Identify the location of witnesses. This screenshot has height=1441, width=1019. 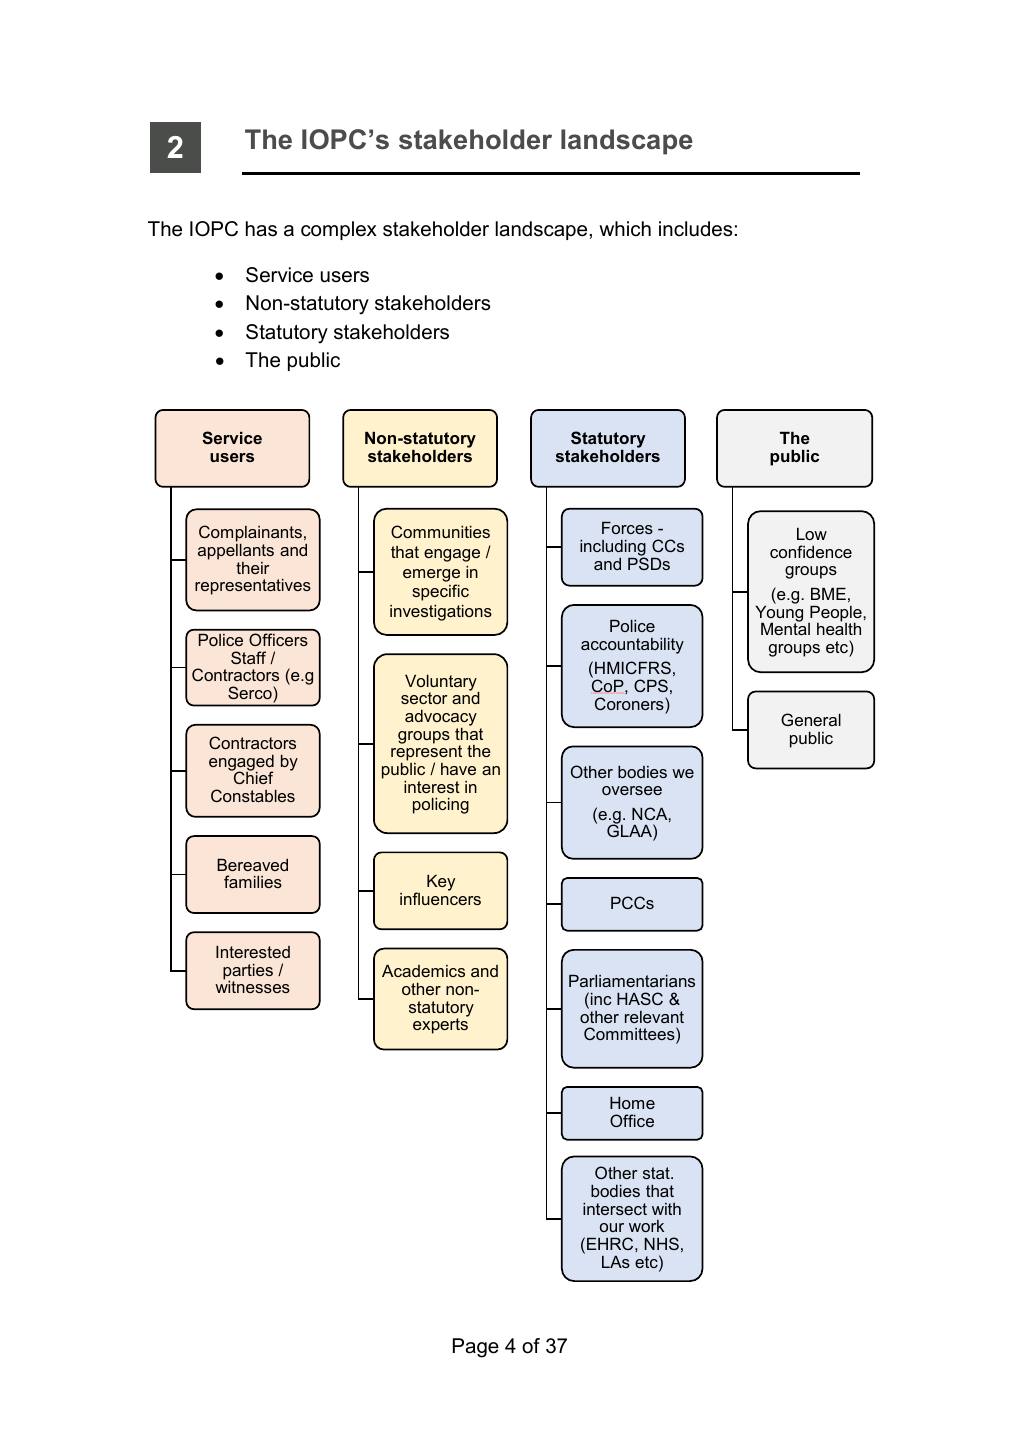
(252, 986).
